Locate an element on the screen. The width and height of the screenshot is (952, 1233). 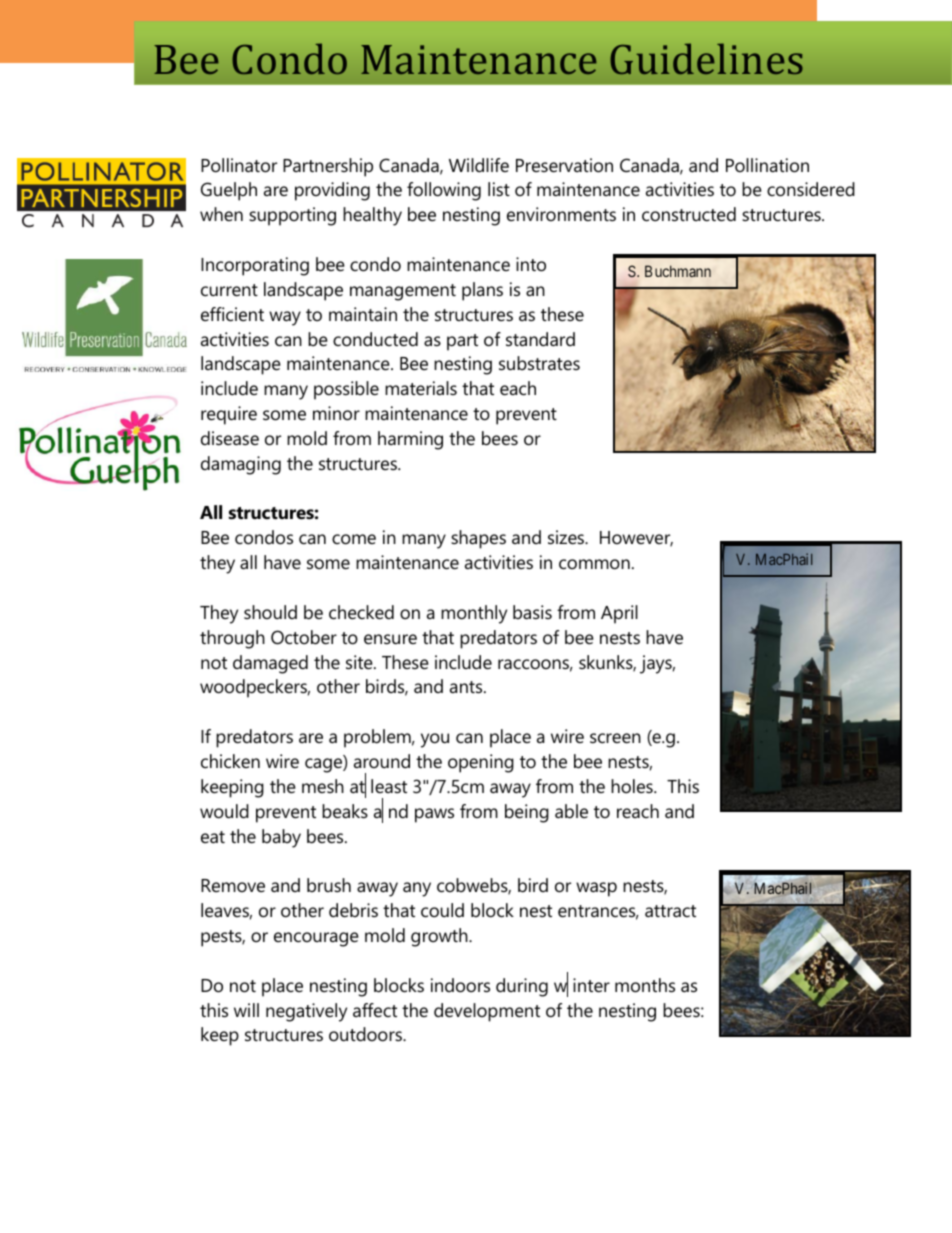
months is located at coordinates (645, 985).
